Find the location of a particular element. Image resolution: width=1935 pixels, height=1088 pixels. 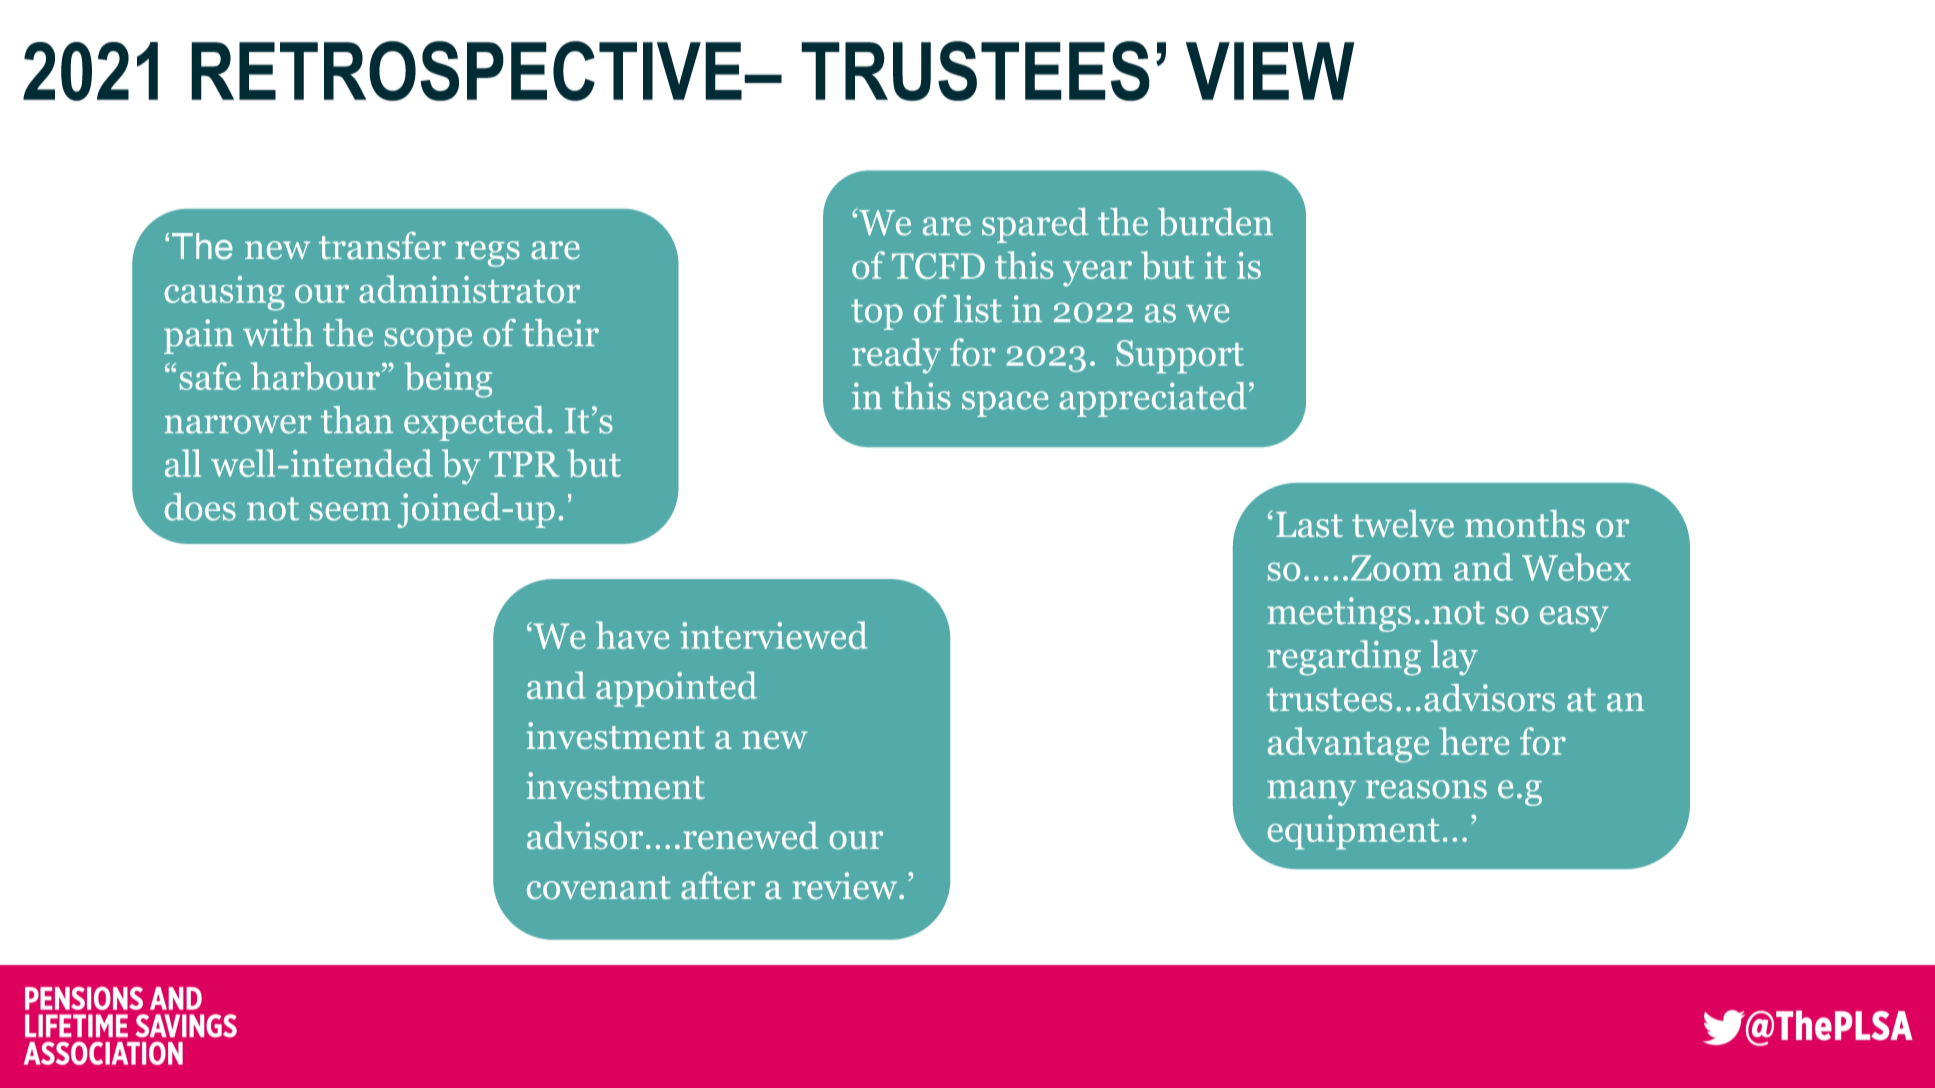

space is located at coordinates (1005, 404).
